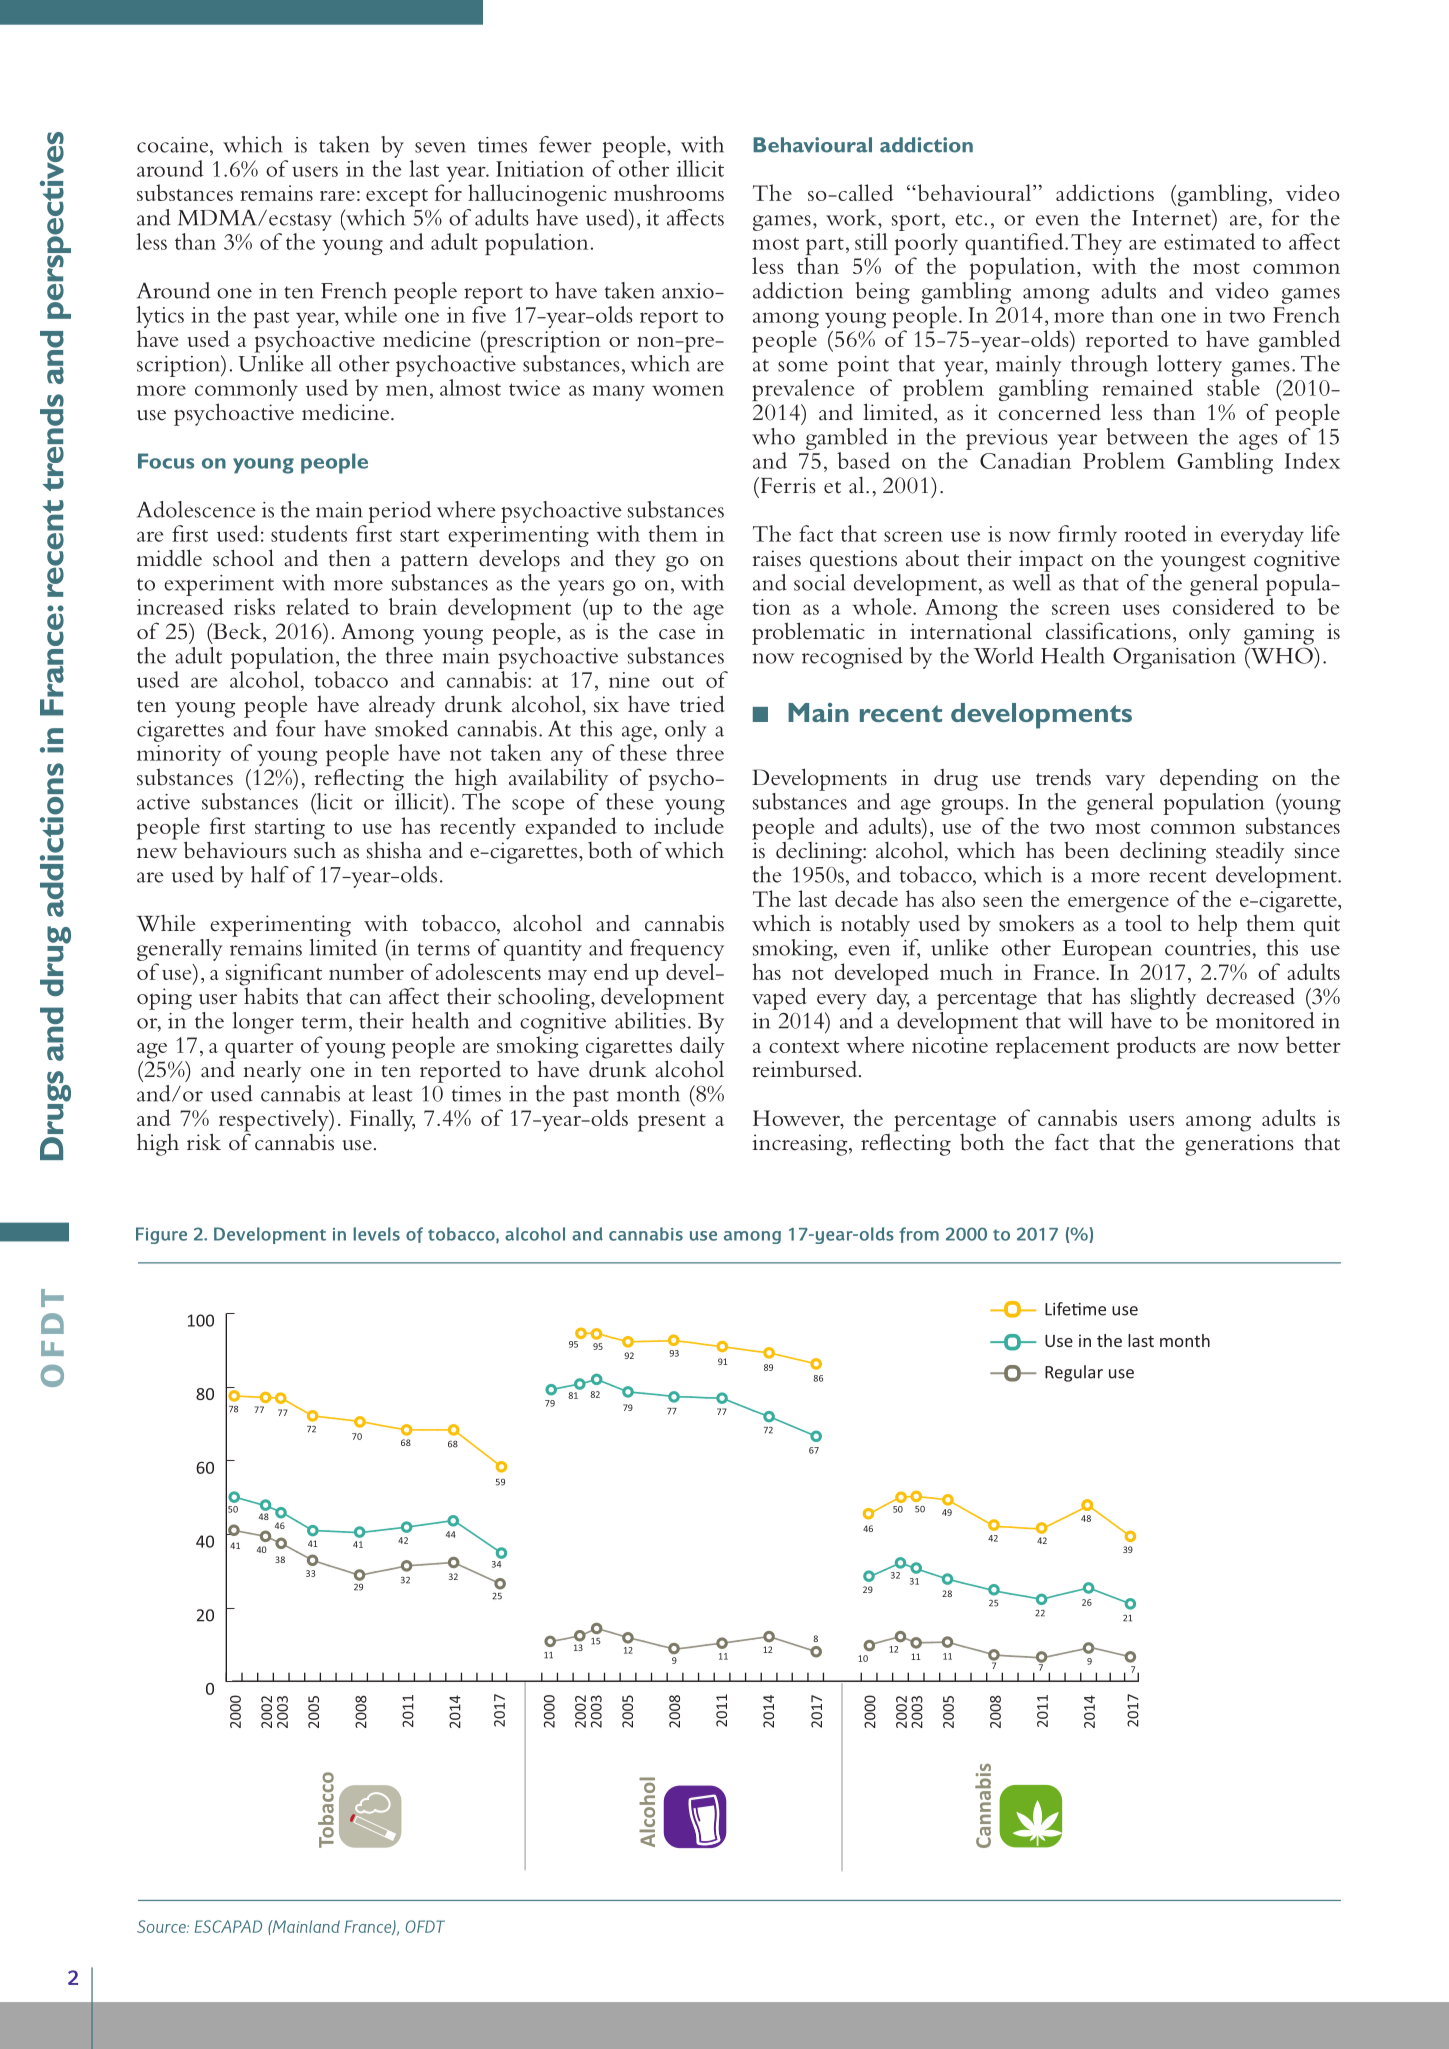  What do you see at coordinates (376, 1234) in the image?
I see `levels` at bounding box center [376, 1234].
